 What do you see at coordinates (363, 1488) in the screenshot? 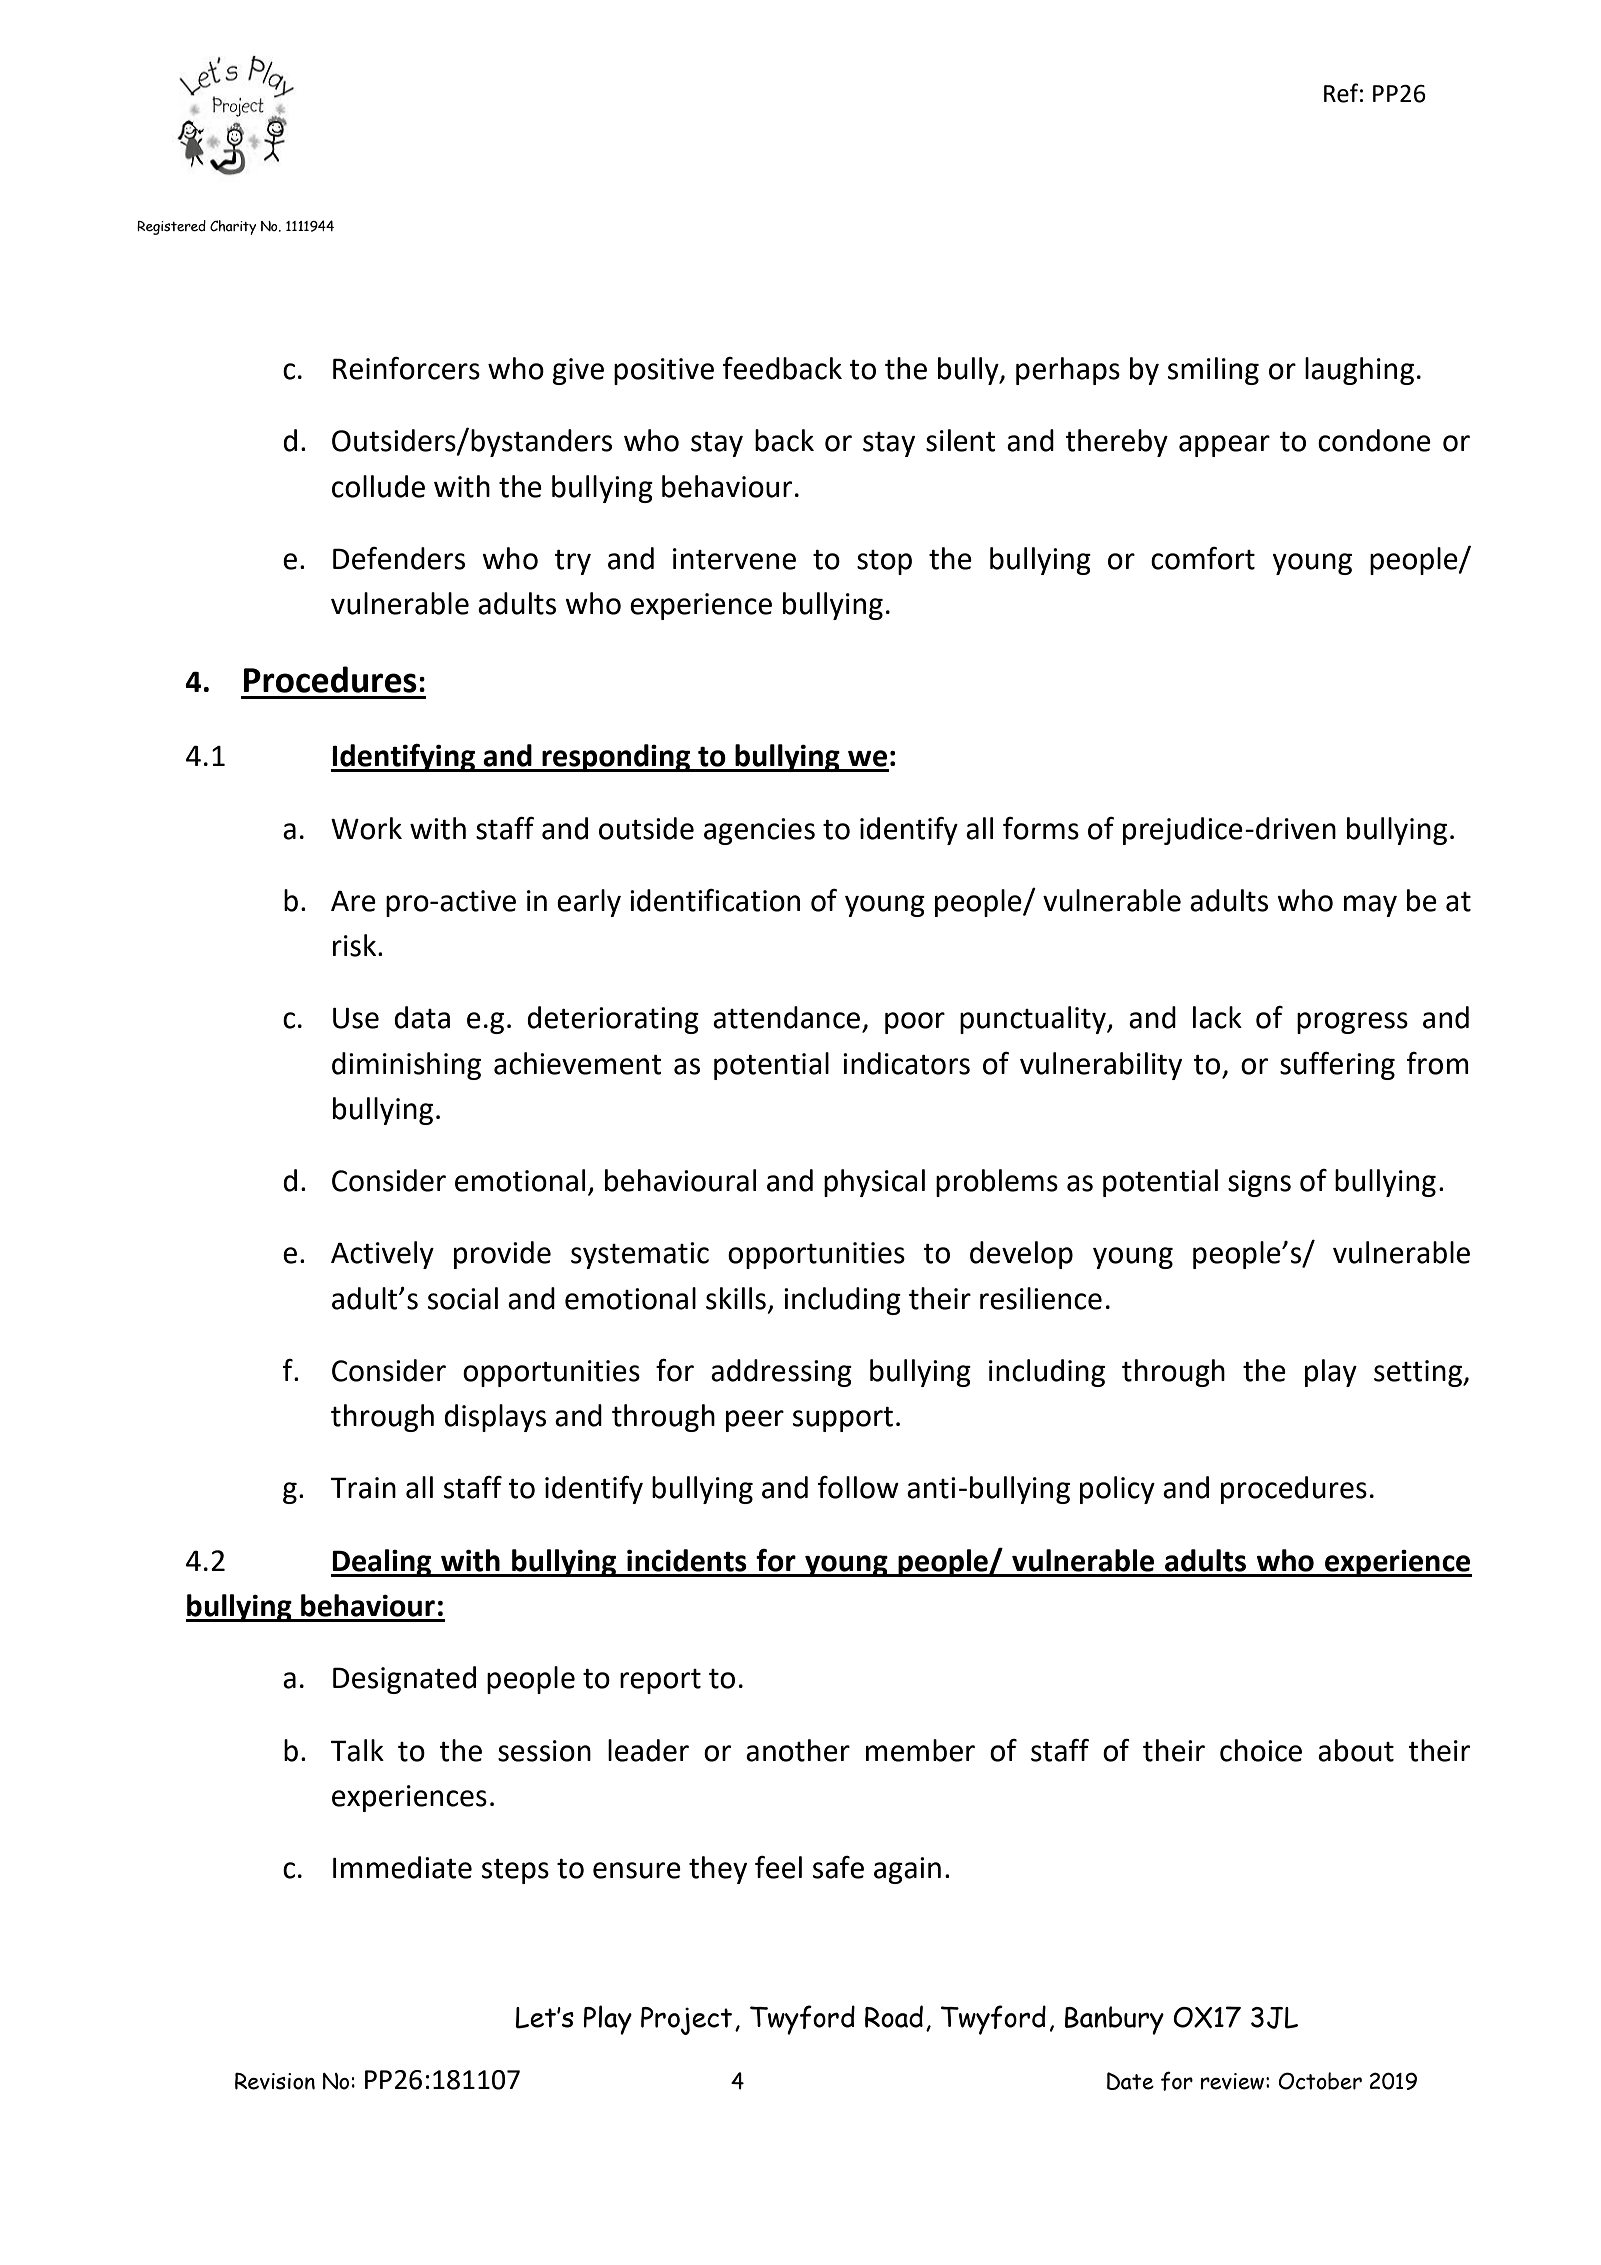
I see `Train` at bounding box center [363, 1488].
